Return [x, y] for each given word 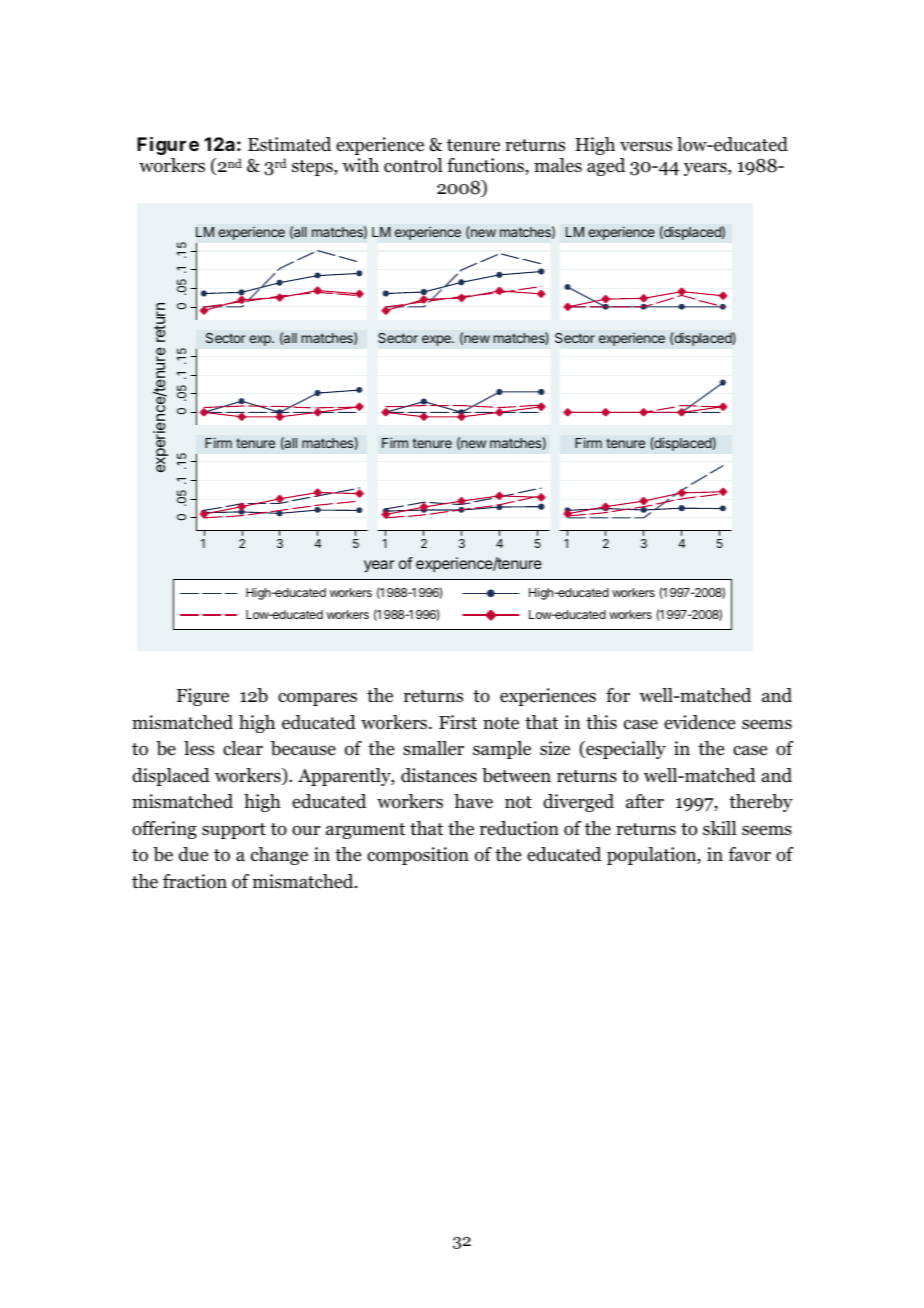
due [193, 854]
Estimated [289, 144]
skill [720, 828]
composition [418, 856]
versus [646, 146]
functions [486, 166]
